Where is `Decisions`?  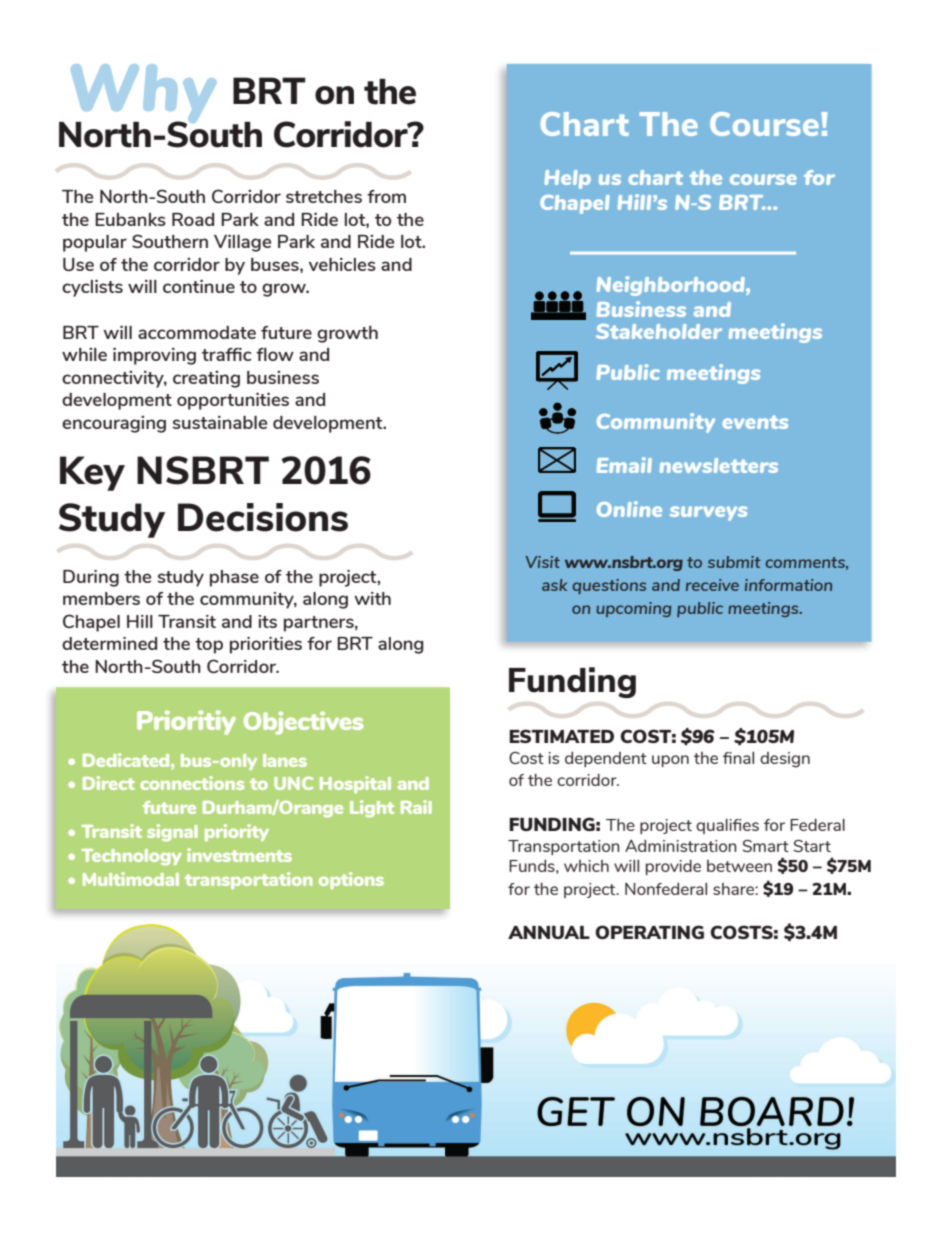 Decisions is located at coordinates (263, 517).
